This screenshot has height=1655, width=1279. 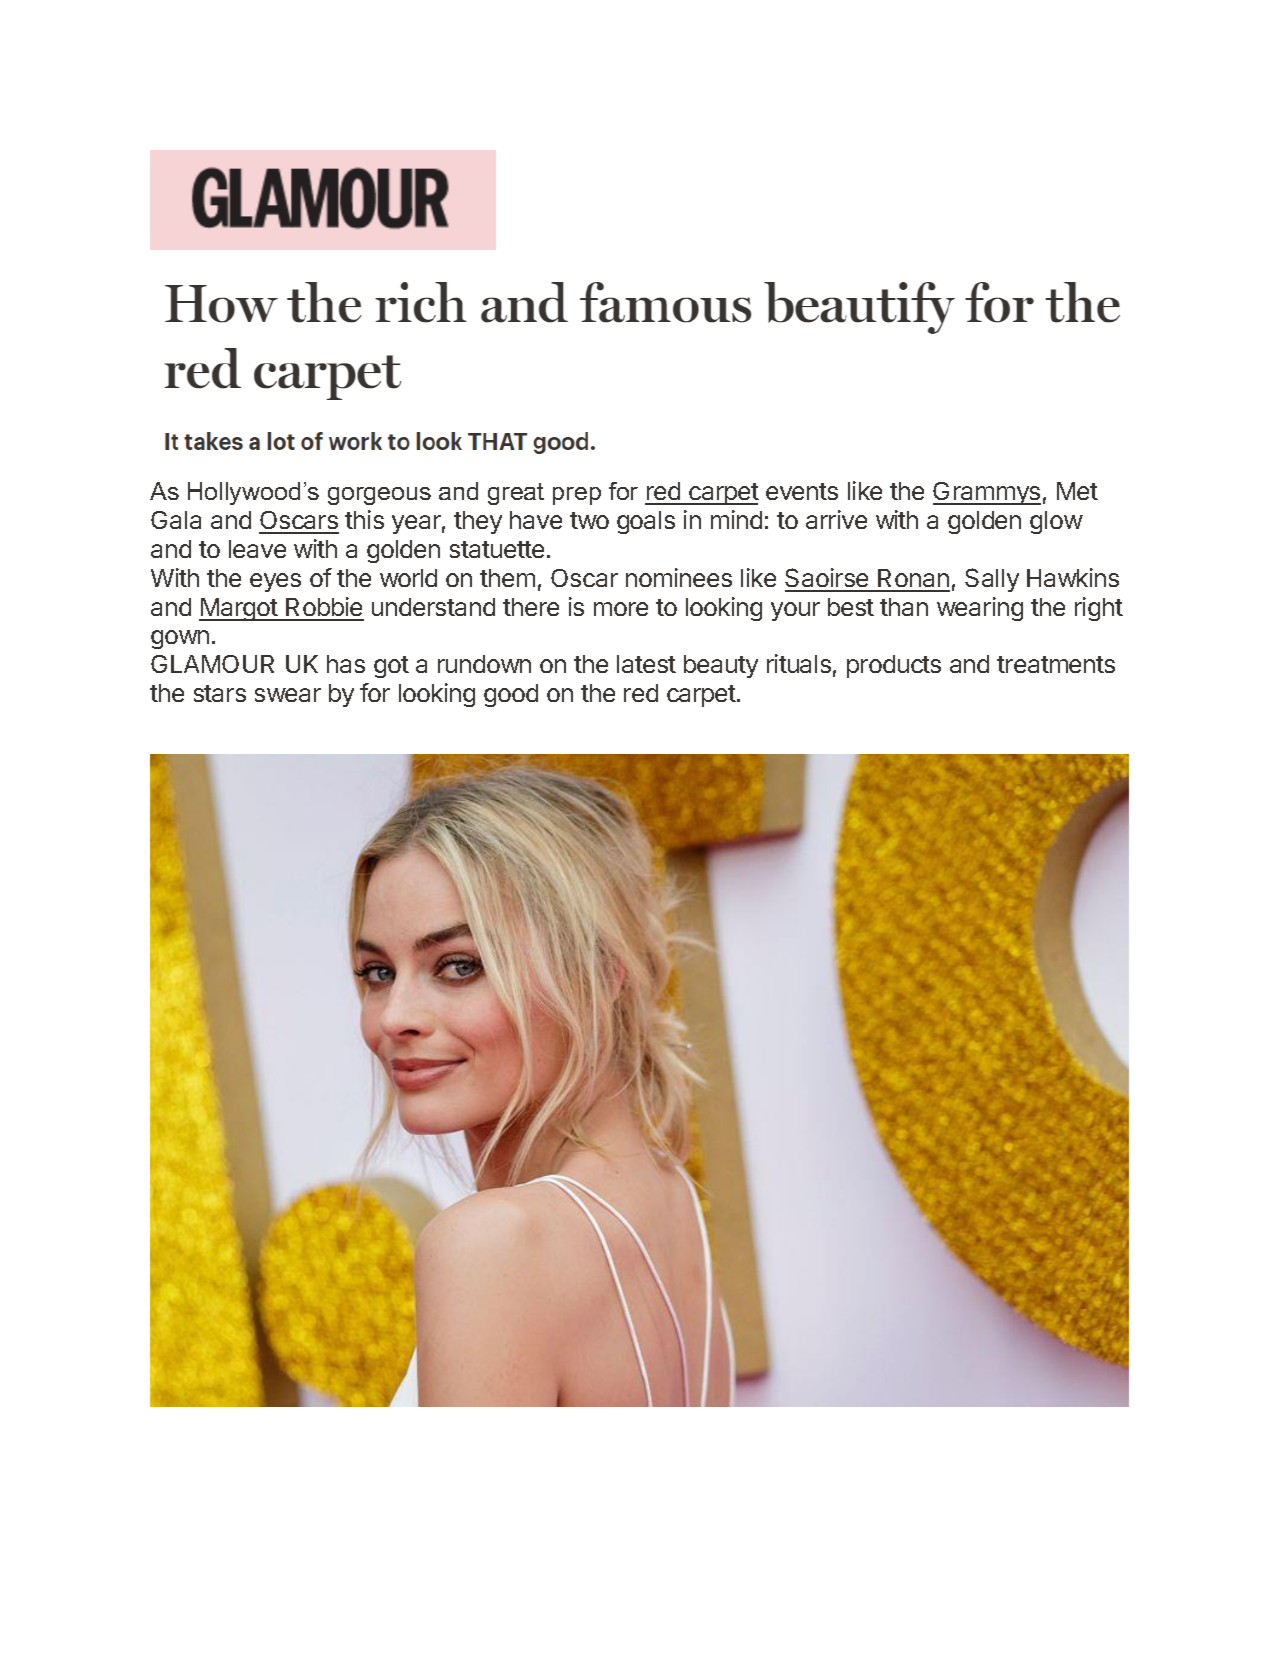 What do you see at coordinates (511, 695) in the screenshot?
I see `good` at bounding box center [511, 695].
